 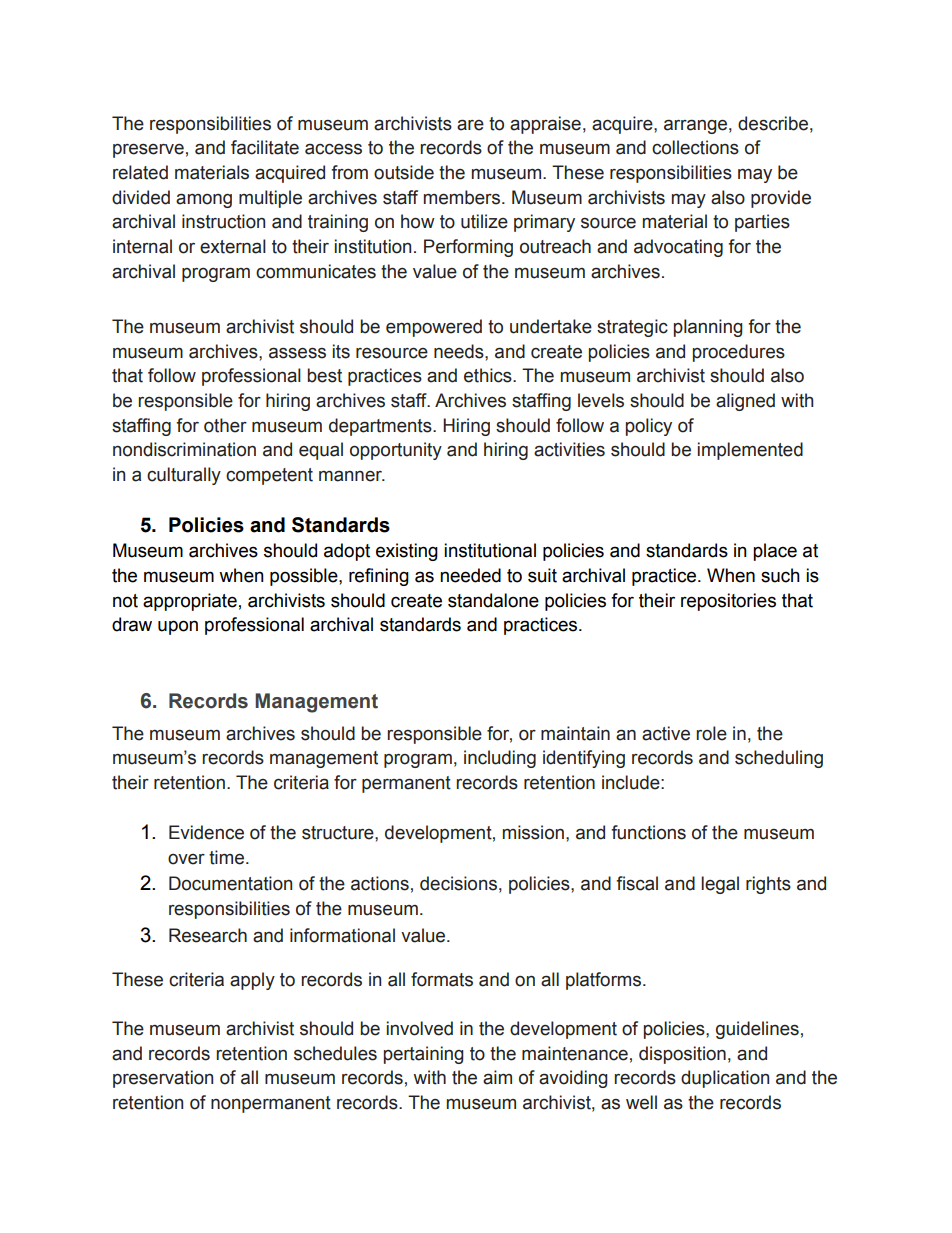 What do you see at coordinates (190, 602) in the image?
I see `appropriate` at bounding box center [190, 602].
